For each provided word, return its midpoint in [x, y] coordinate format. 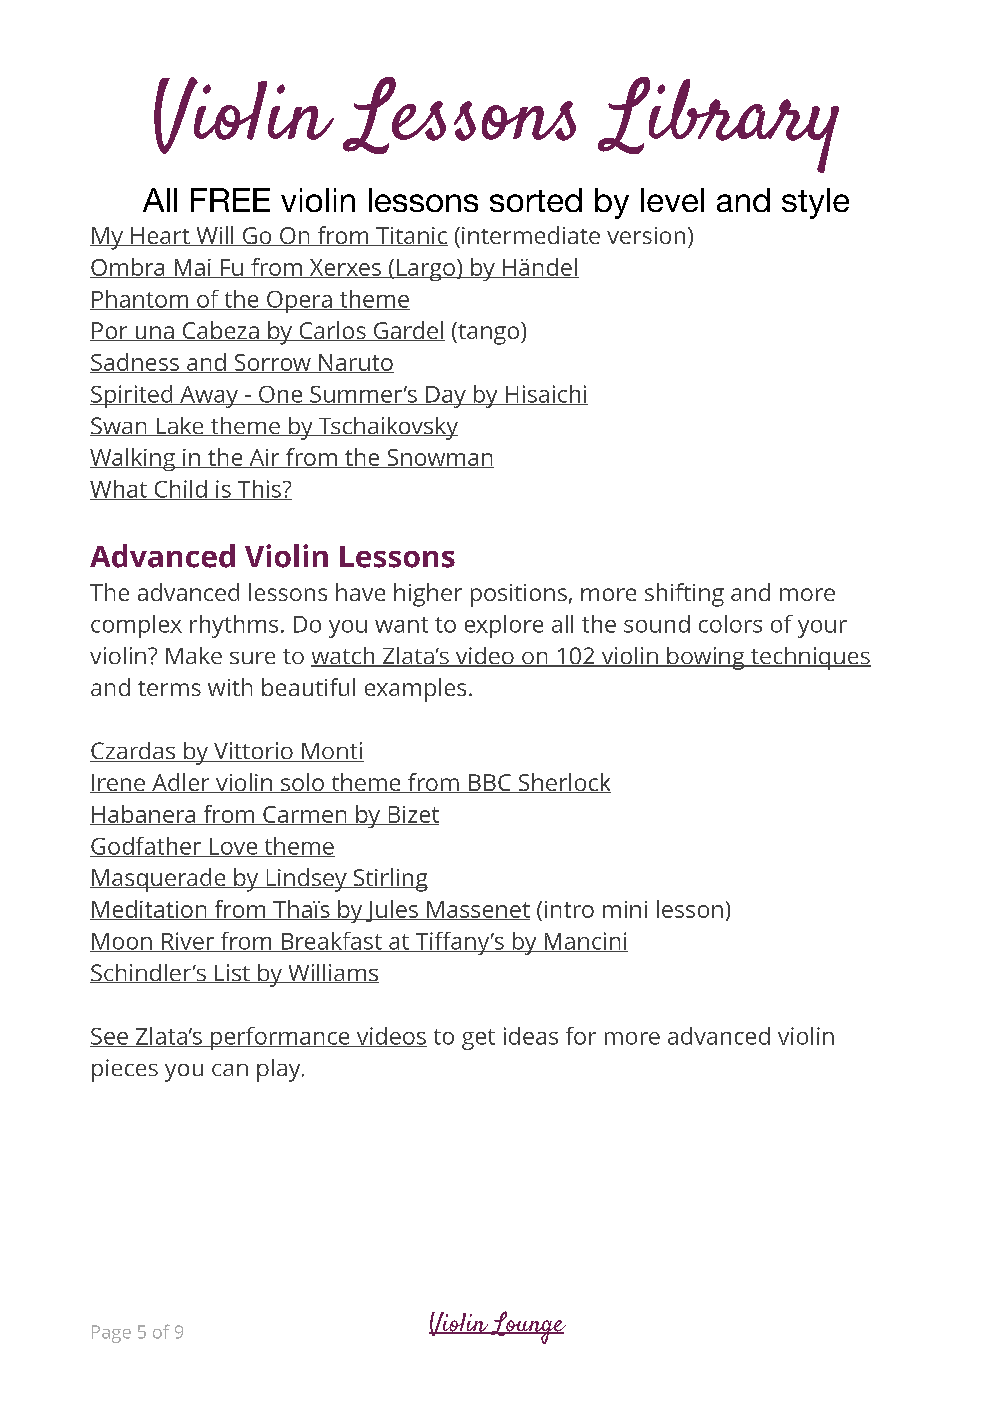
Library [718, 125]
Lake [180, 426]
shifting [684, 595]
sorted [536, 200]
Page [111, 1334]
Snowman [439, 458]
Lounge [527, 1327]
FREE [230, 200]
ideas [531, 1036]
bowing [706, 658]
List [232, 973]
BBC [489, 783]
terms [169, 688]
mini [625, 909]
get [478, 1039]
